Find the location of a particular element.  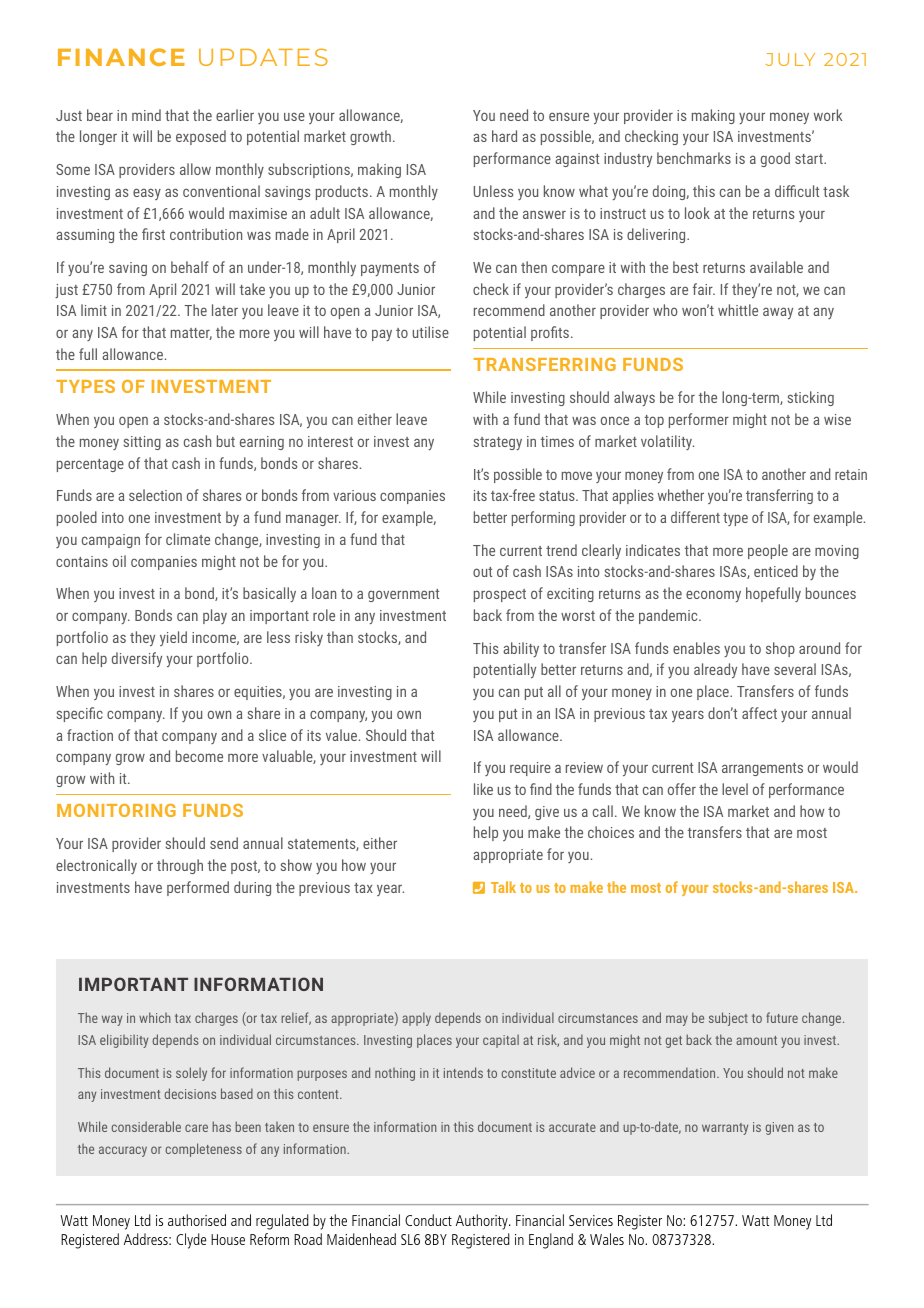

mind is located at coordinates (146, 115).
